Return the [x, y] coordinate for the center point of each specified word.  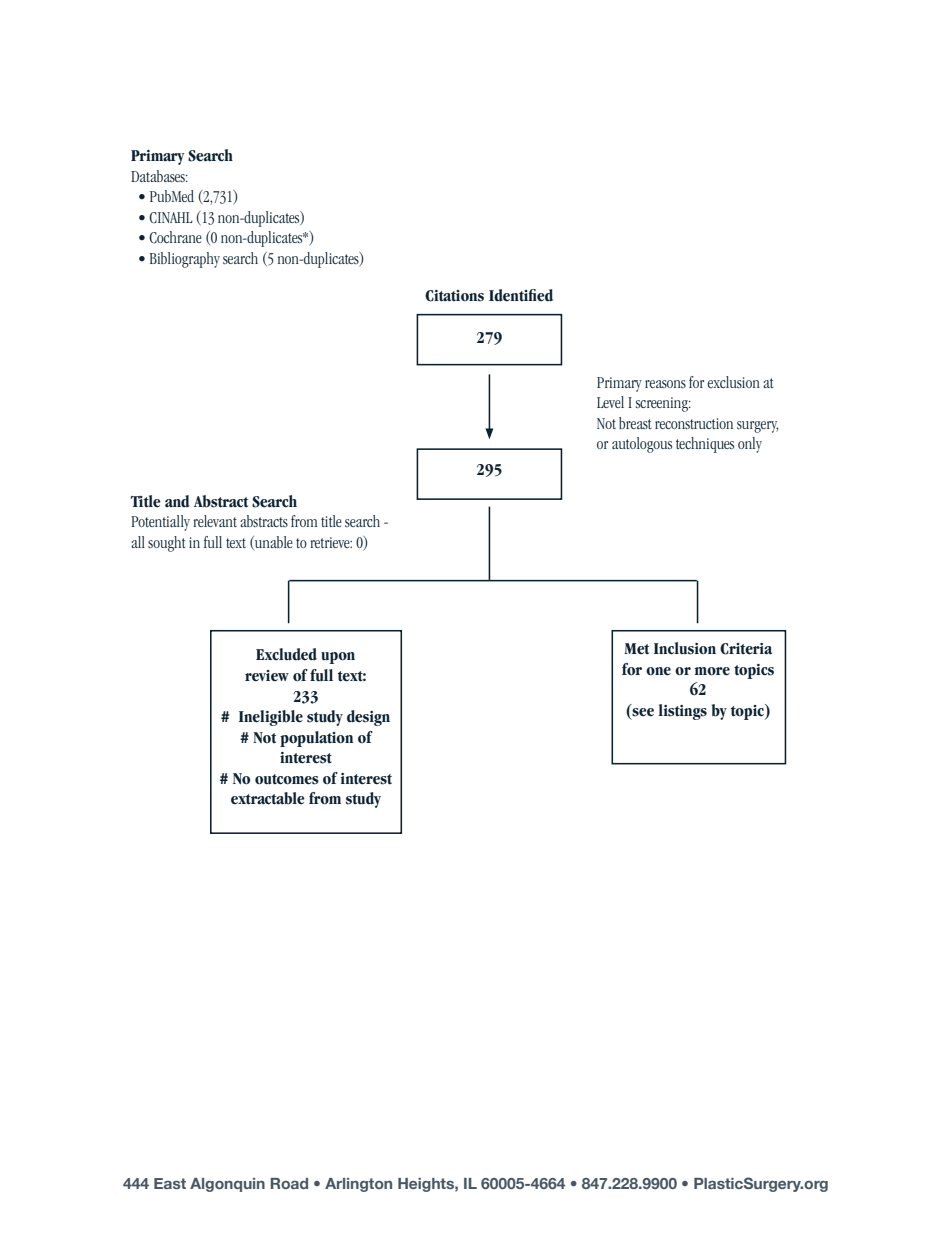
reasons [665, 384]
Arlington [358, 1185]
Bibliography [185, 260]
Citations [454, 296]
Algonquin [227, 1185]
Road [289, 1183]
